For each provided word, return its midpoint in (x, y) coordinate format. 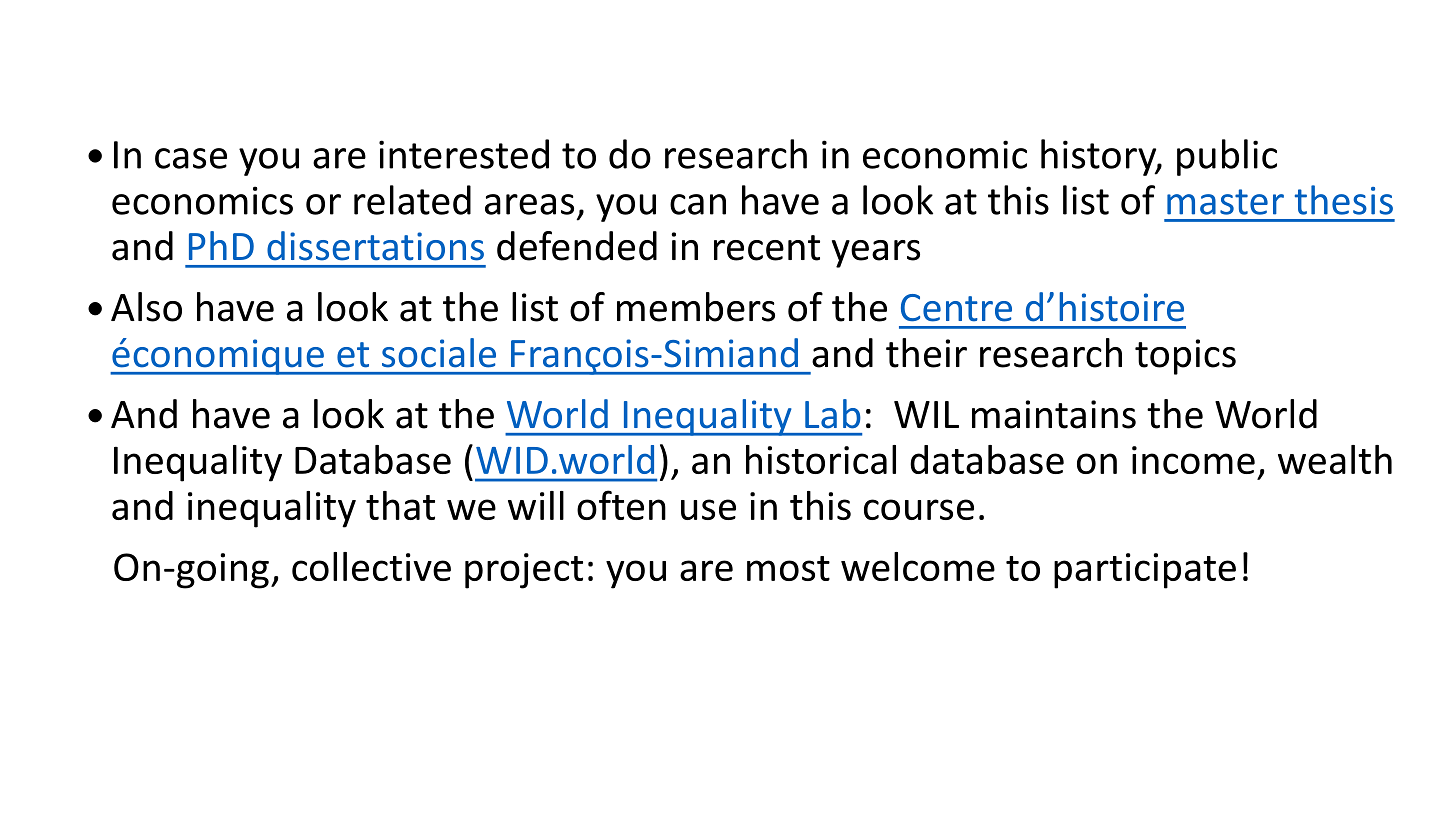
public (1227, 157)
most (788, 568)
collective (371, 566)
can (698, 204)
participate (1145, 571)
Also (146, 307)
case (191, 158)
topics (1185, 357)
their (926, 353)
